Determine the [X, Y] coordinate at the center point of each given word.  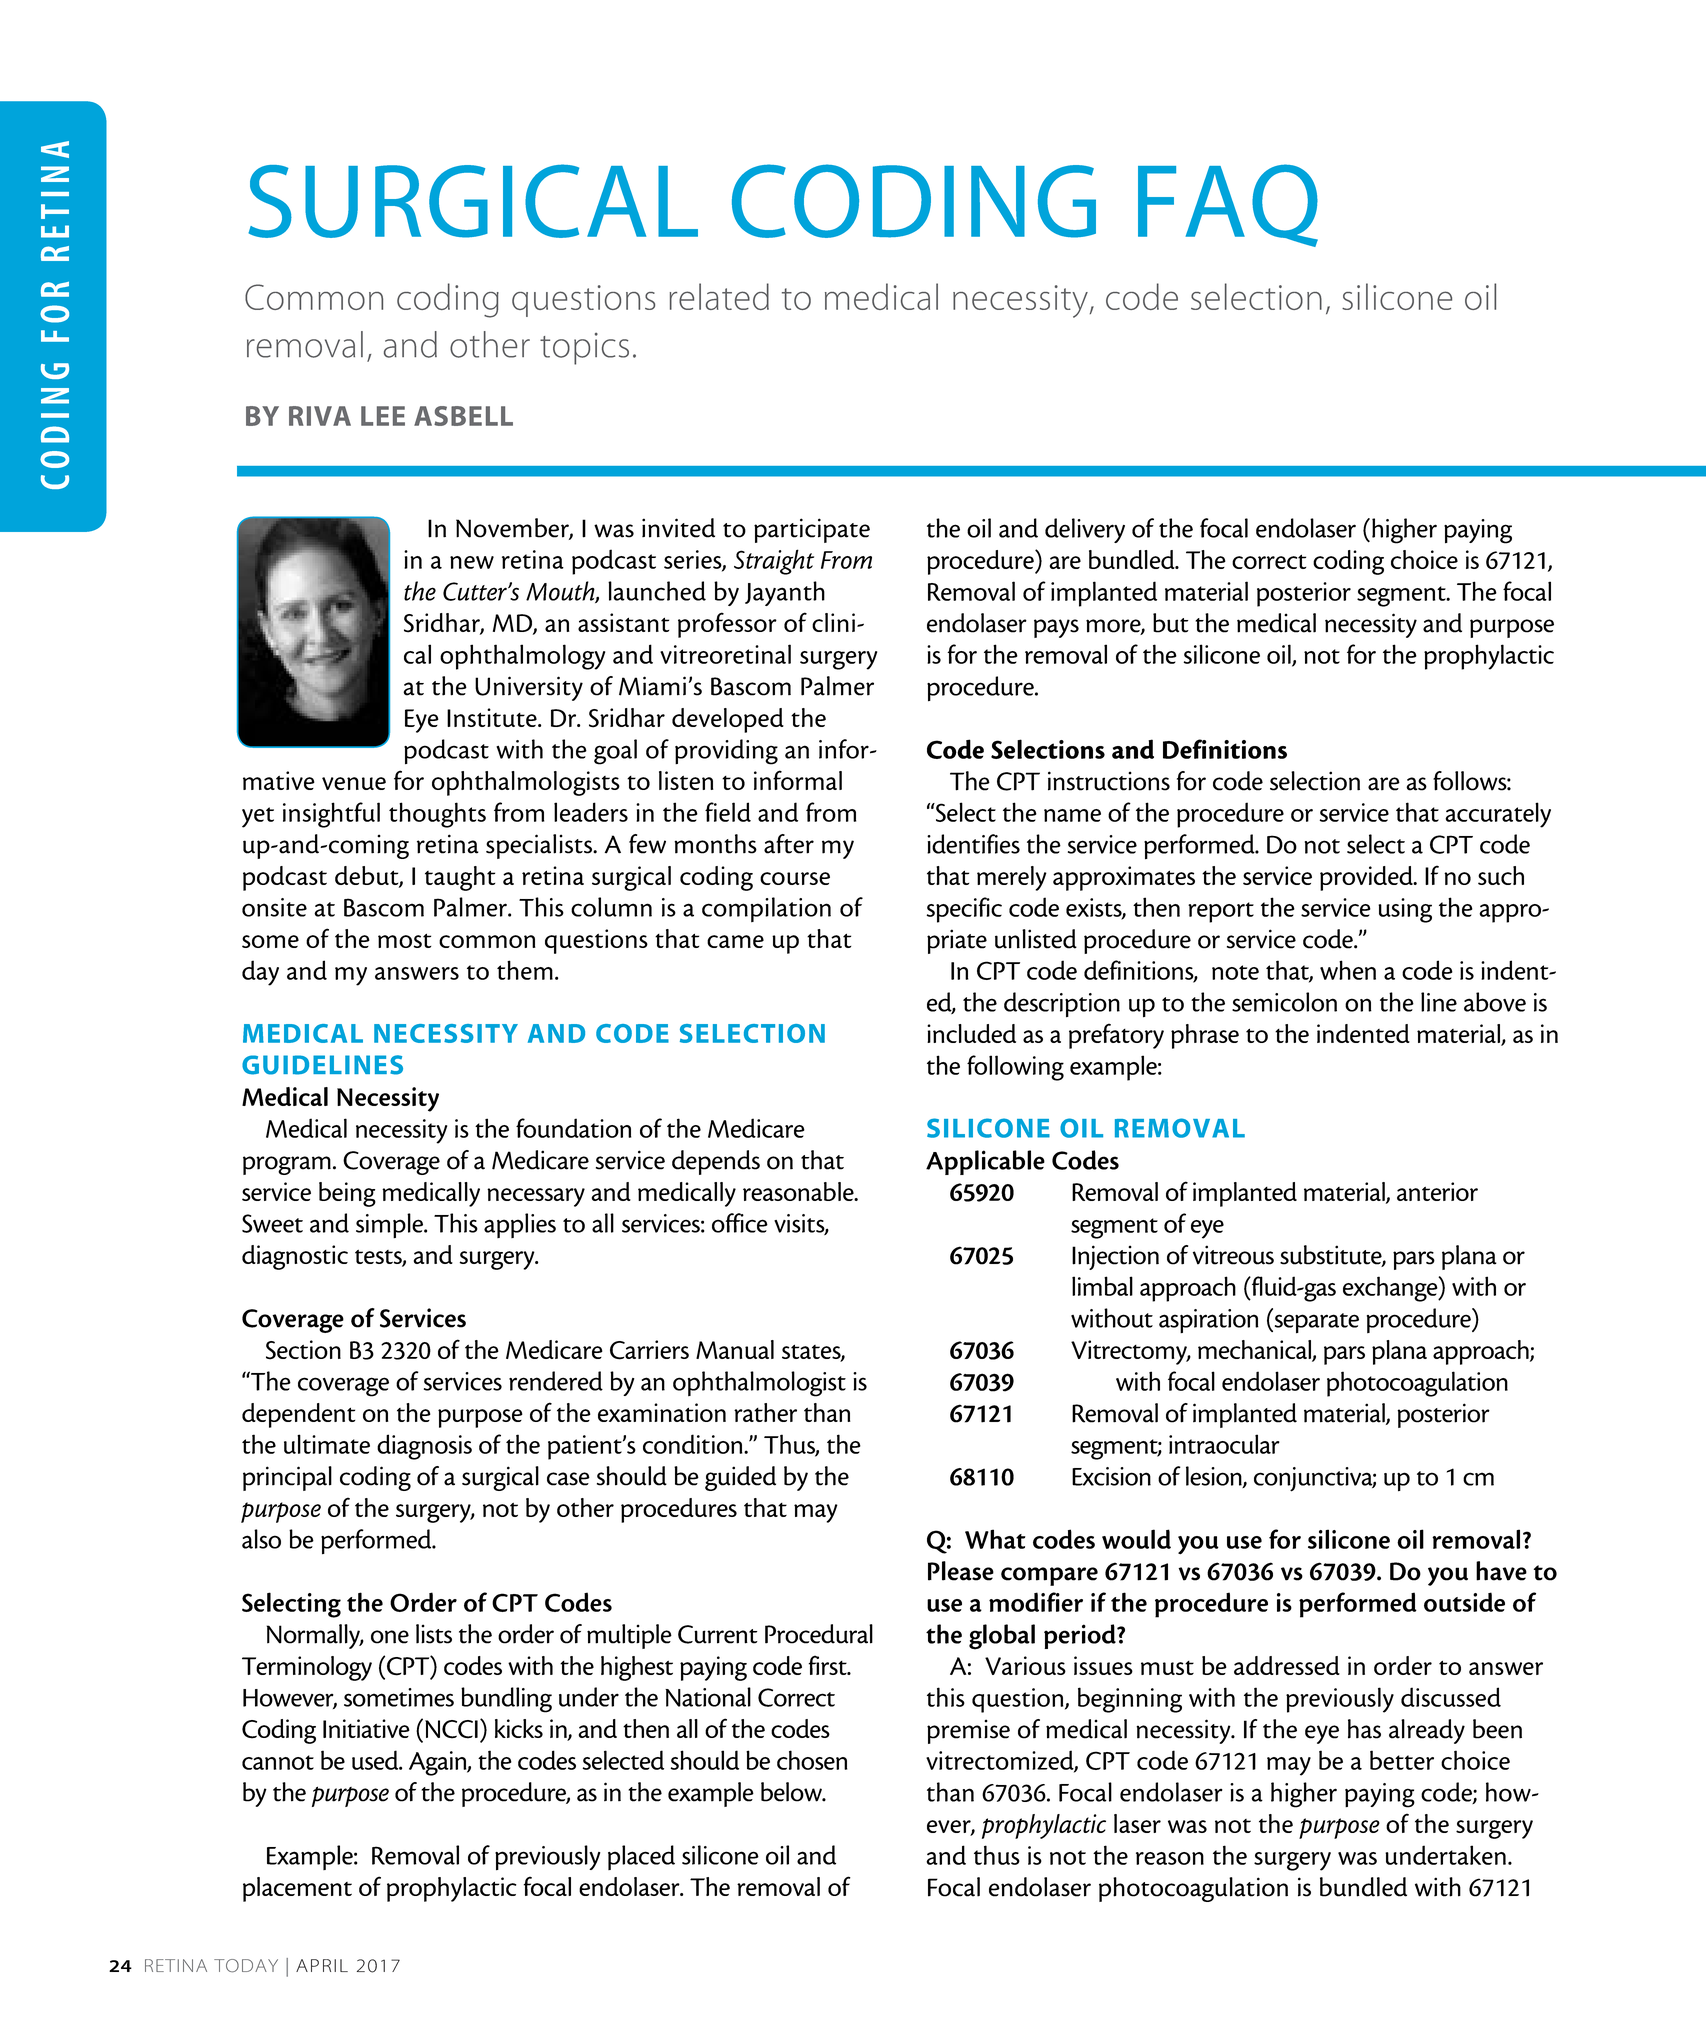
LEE [383, 416]
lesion [1215, 1477]
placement [297, 1889]
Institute [493, 717]
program [287, 1165]
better [1402, 1760]
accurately [1498, 815]
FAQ [1228, 205]
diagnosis [424, 1447]
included [971, 1033]
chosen [812, 1760]
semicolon [1284, 1002]
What [995, 1539]
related [719, 296]
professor [727, 625]
